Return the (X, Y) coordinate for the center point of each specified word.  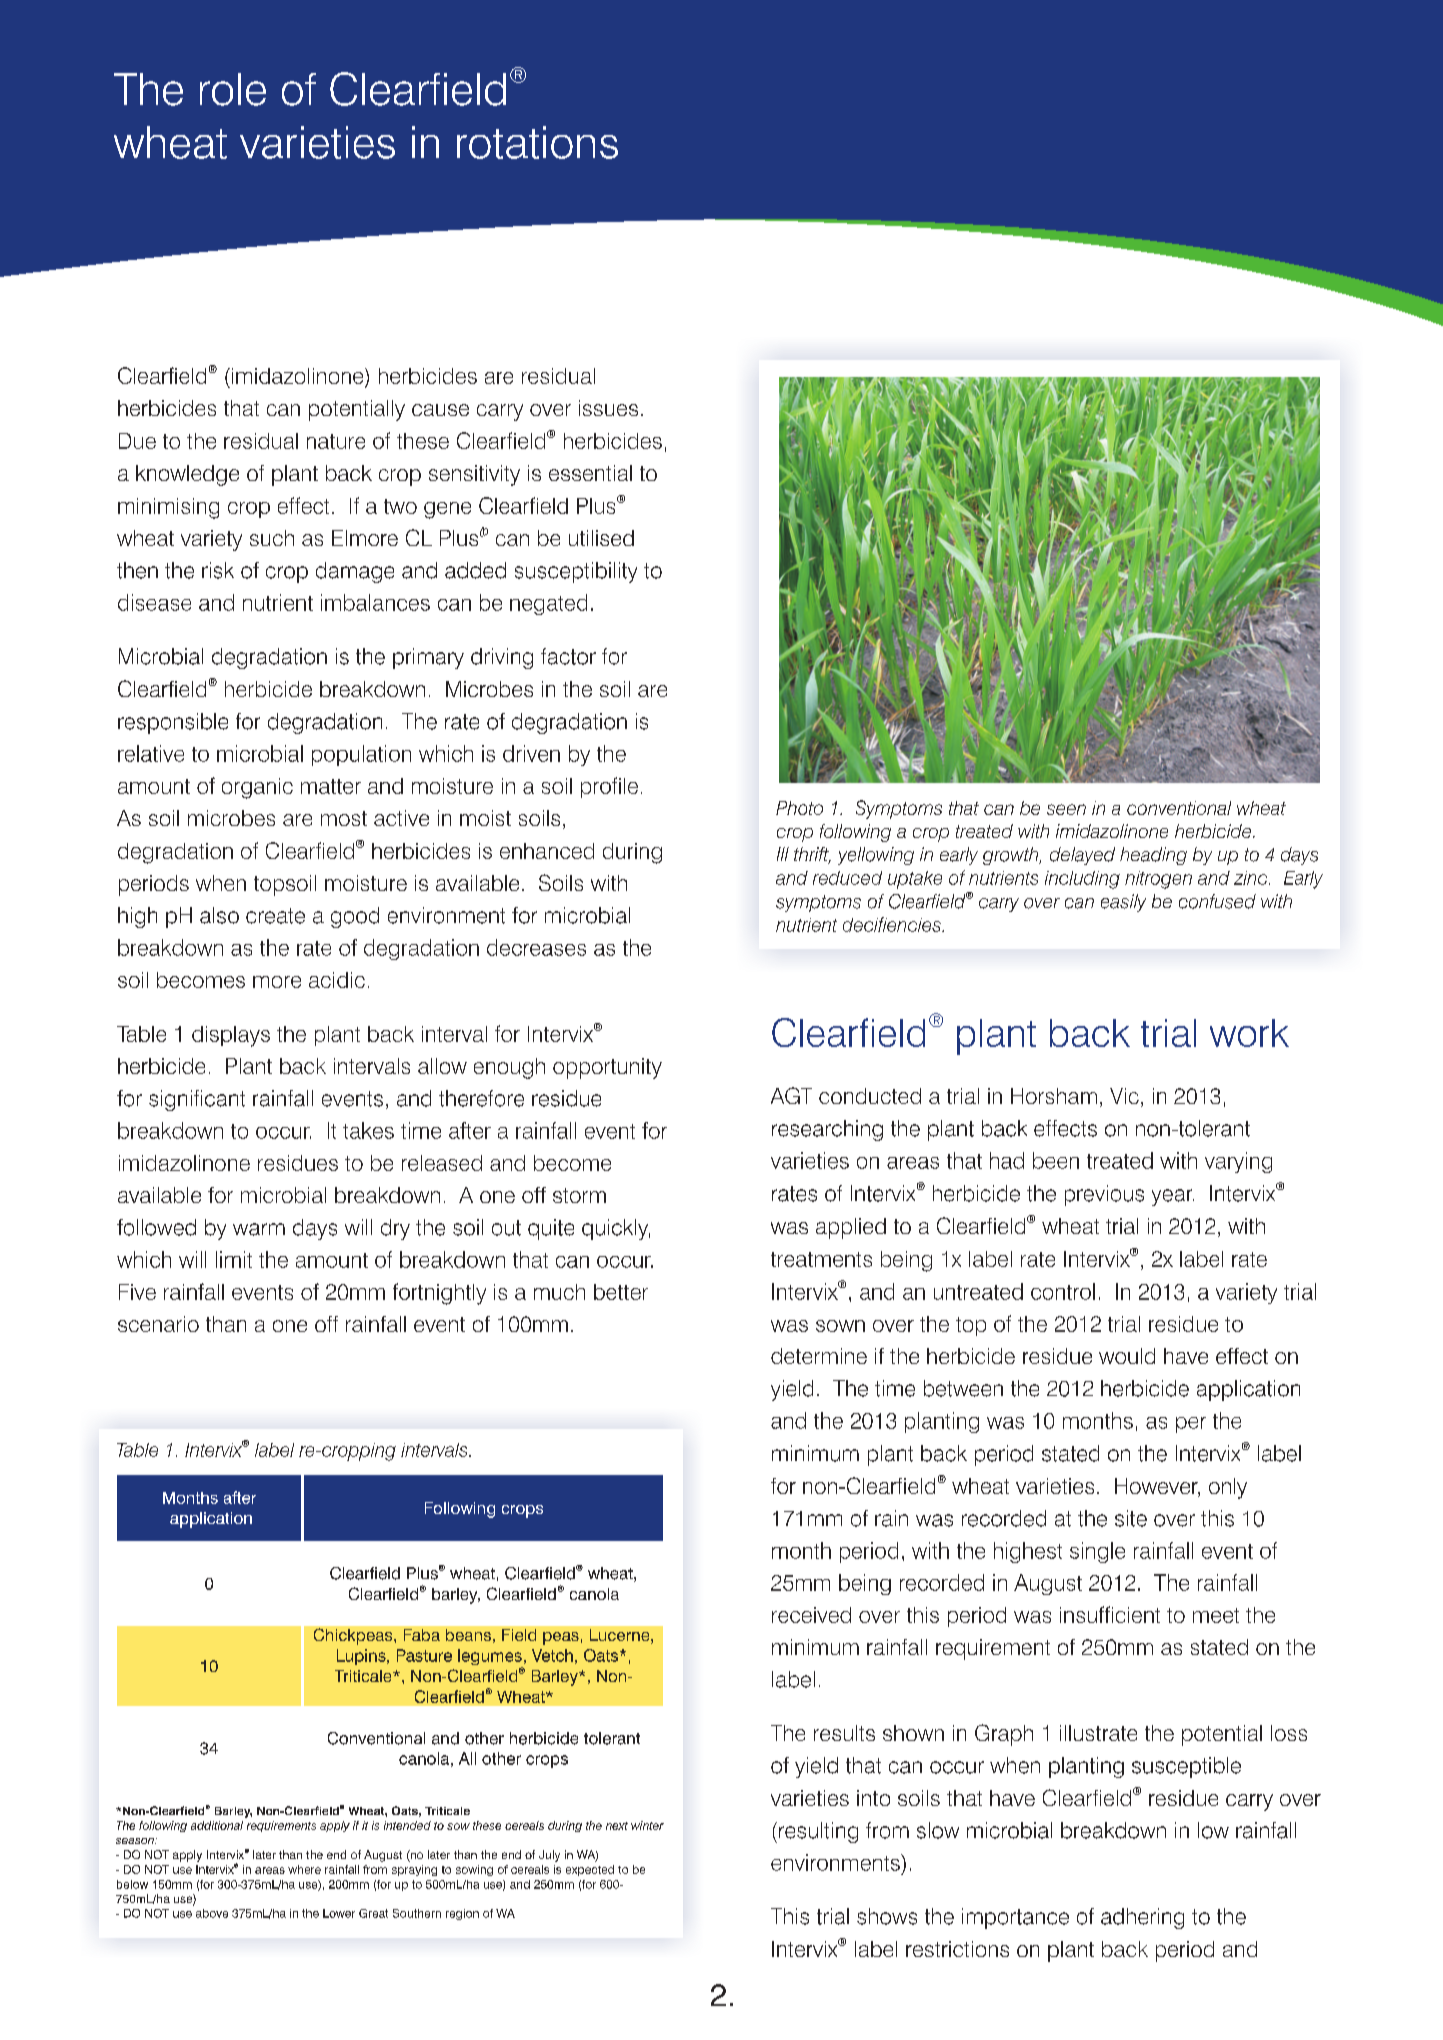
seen (1066, 809)
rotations (537, 142)
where (304, 1869)
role (233, 89)
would (1127, 1356)
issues (608, 408)
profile (609, 787)
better (621, 1292)
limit (234, 1259)
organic (257, 788)
